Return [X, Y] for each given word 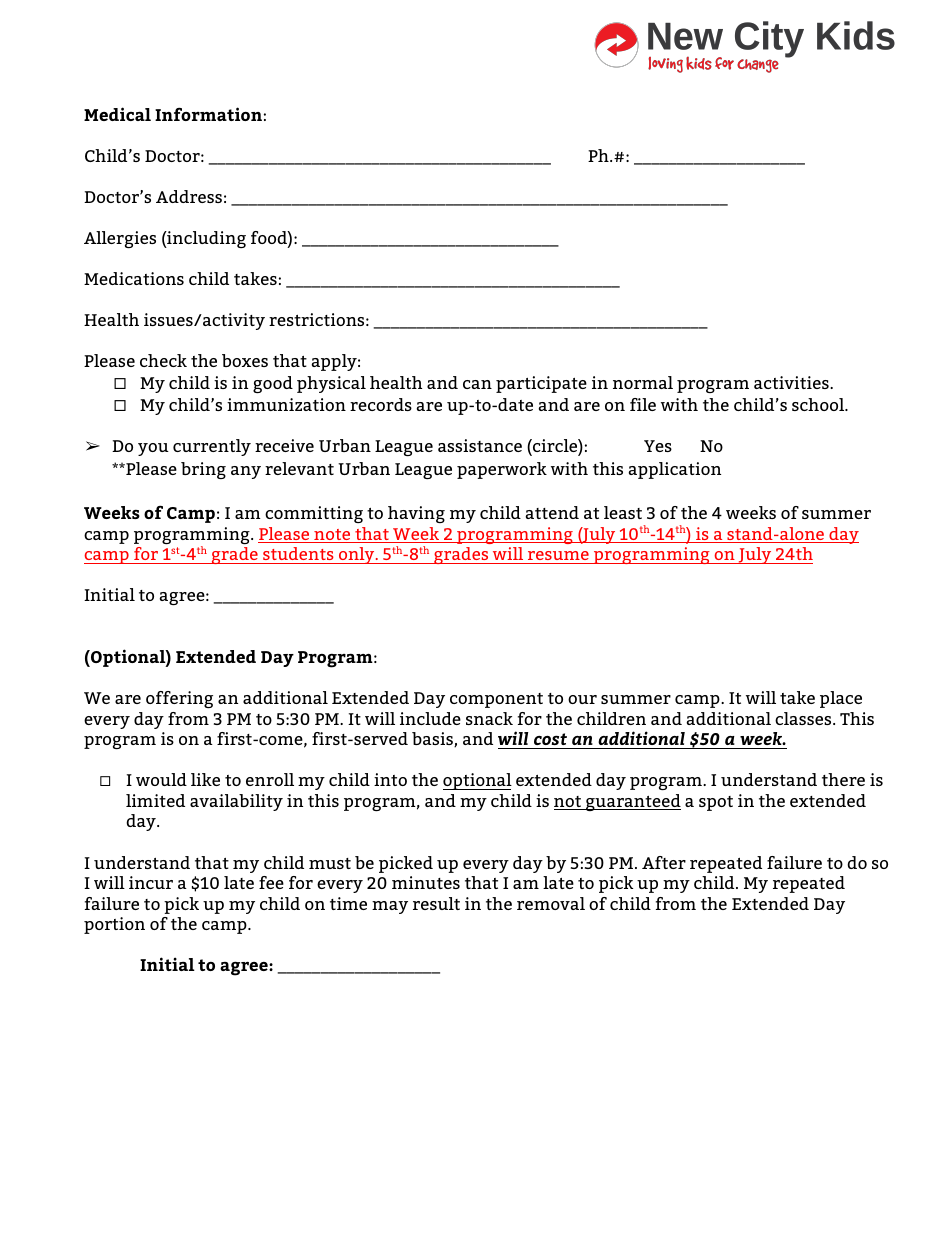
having [416, 514]
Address [189, 196]
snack [489, 718]
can [477, 384]
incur [151, 882]
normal [643, 382]
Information [208, 114]
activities [792, 382]
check [163, 360]
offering [179, 699]
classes [804, 718]
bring [203, 470]
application [674, 470]
